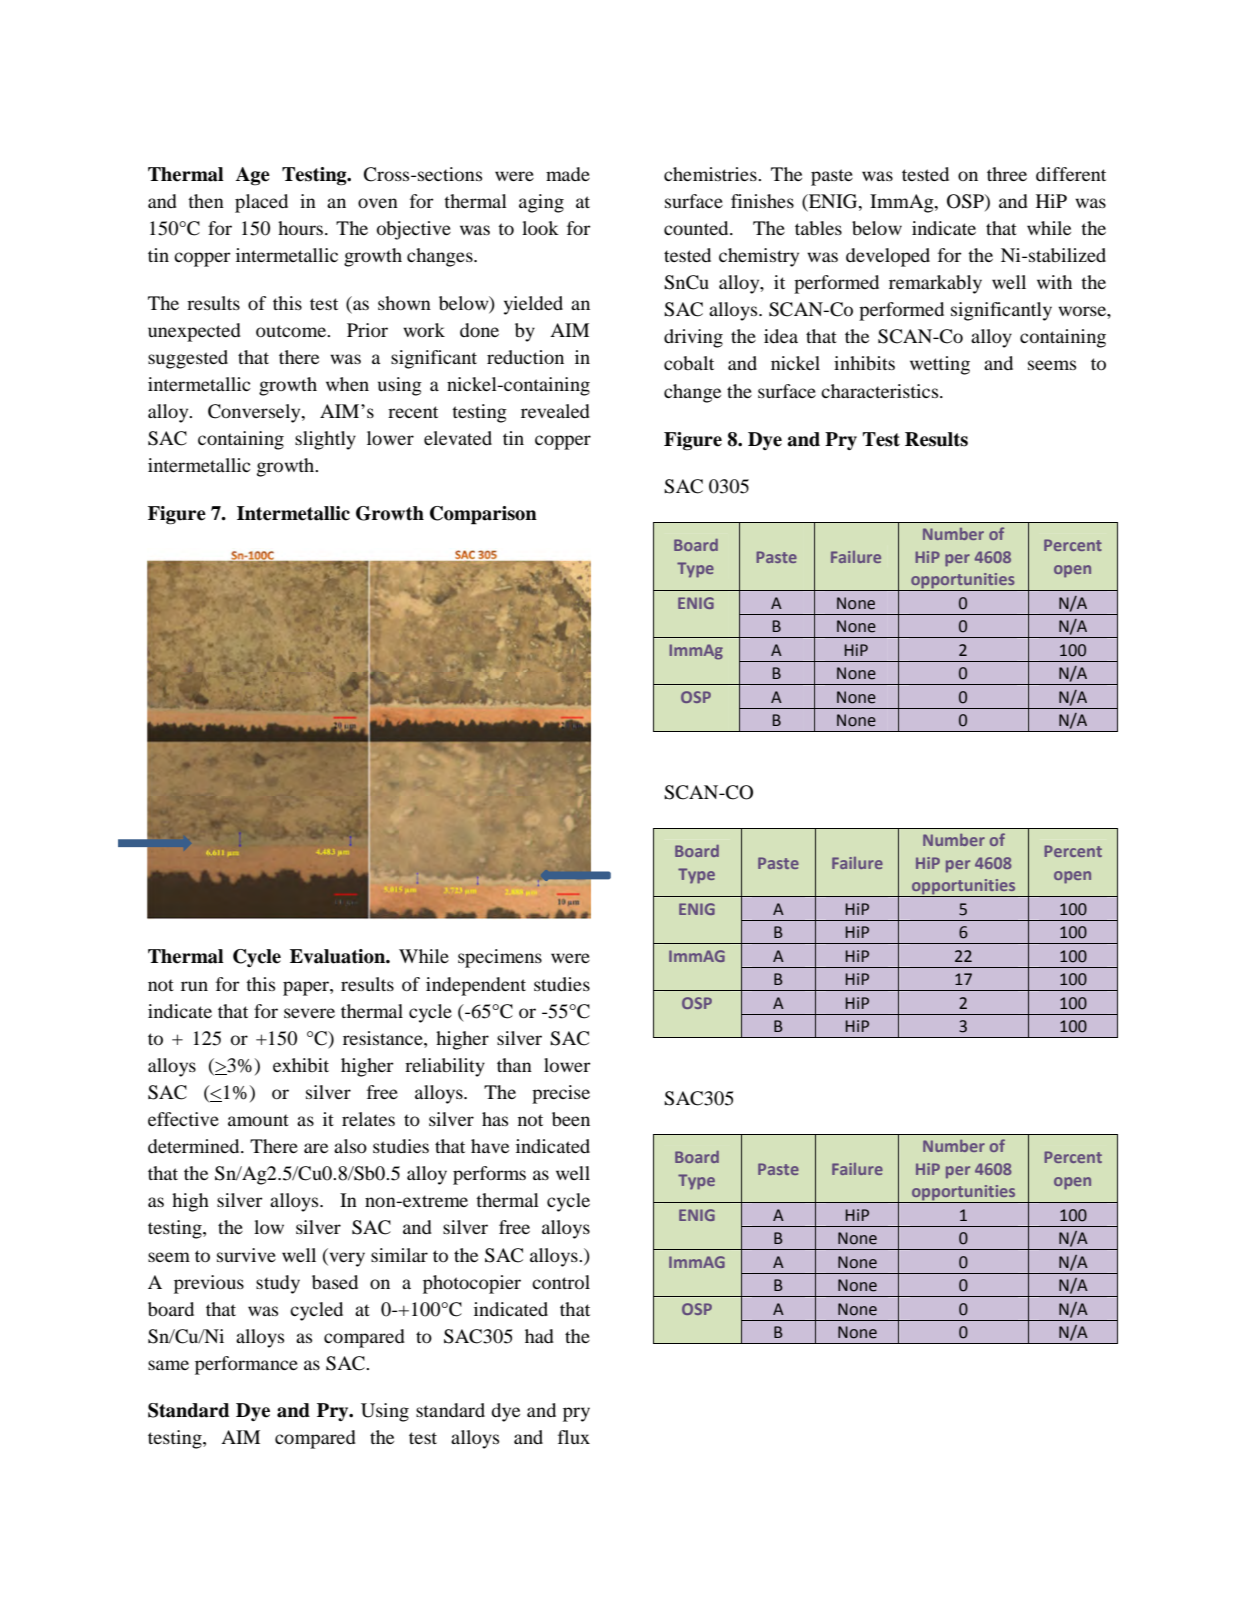 This screenshot has height=1623, width=1254. What do you see at coordinates (539, 1336) in the screenshot?
I see `had` at bounding box center [539, 1336].
